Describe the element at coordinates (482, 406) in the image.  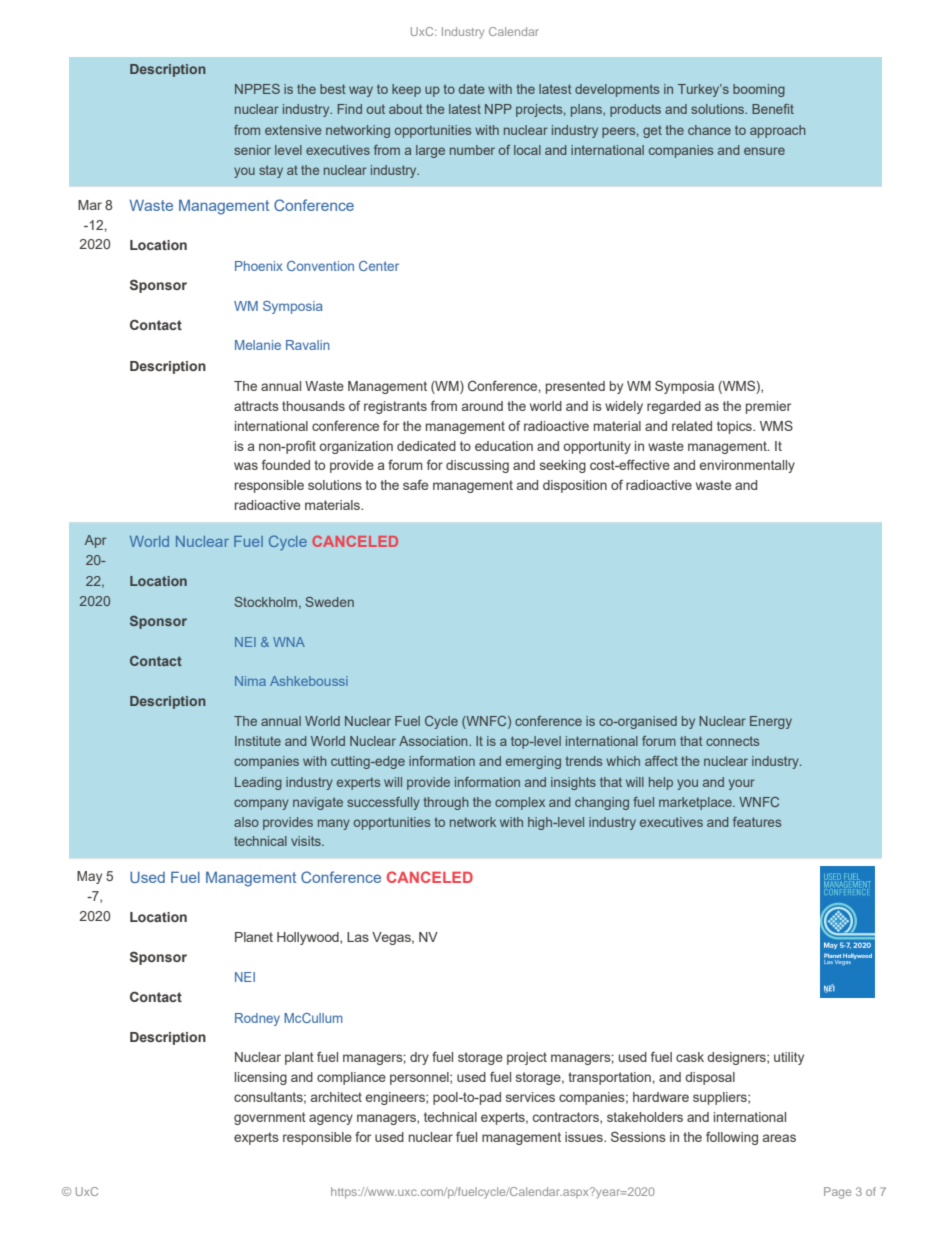
I see `around` at that location.
